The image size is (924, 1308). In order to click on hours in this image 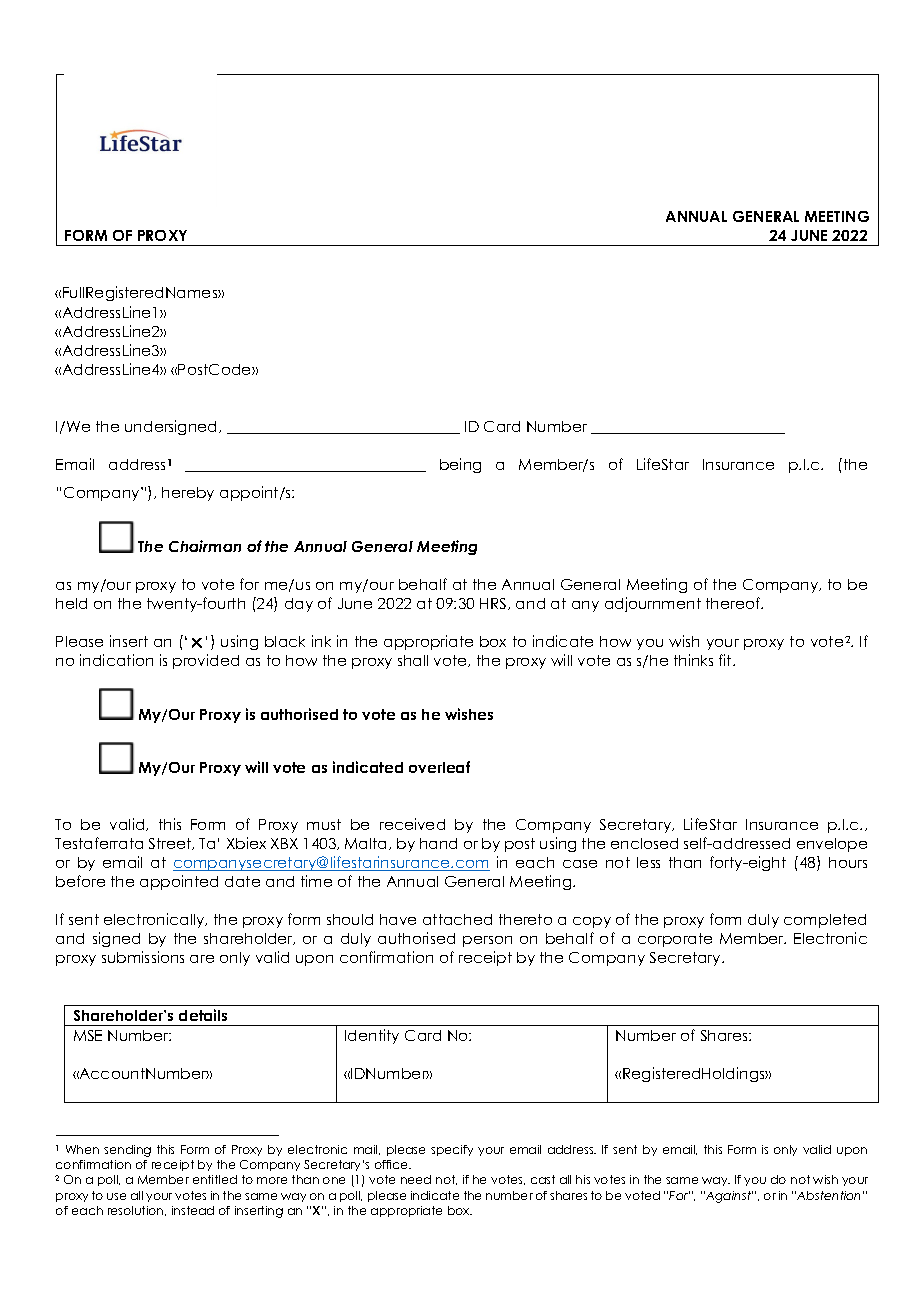, I will do `click(848, 862)`.
